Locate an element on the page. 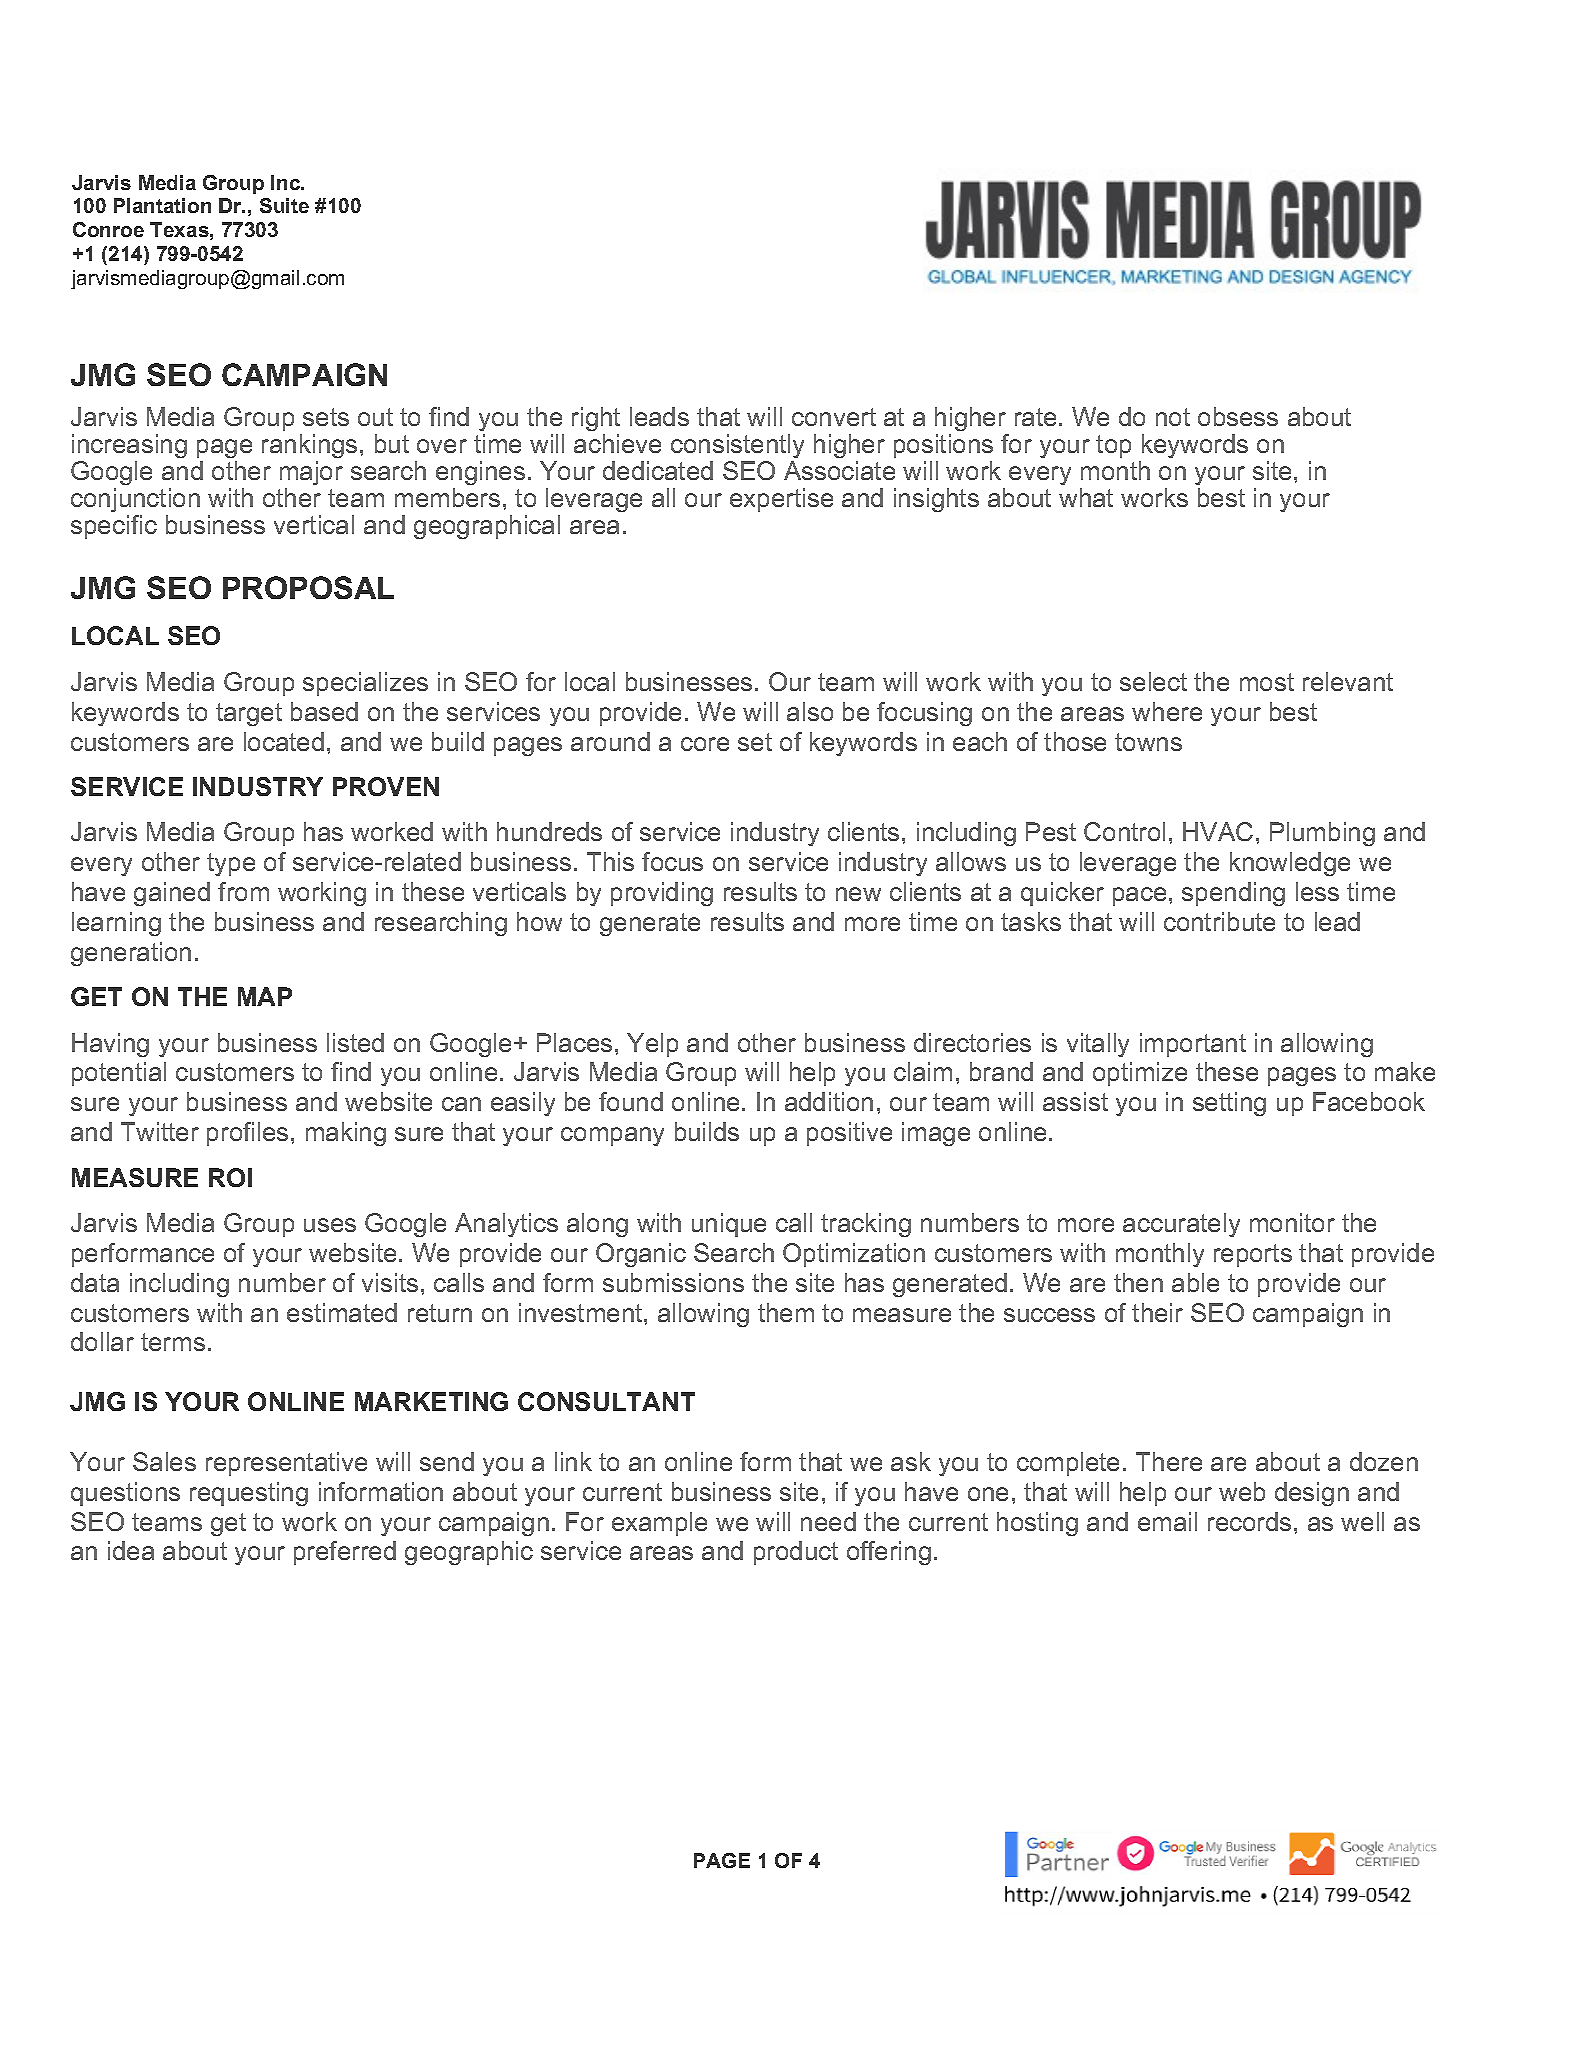  convert is located at coordinates (834, 417).
